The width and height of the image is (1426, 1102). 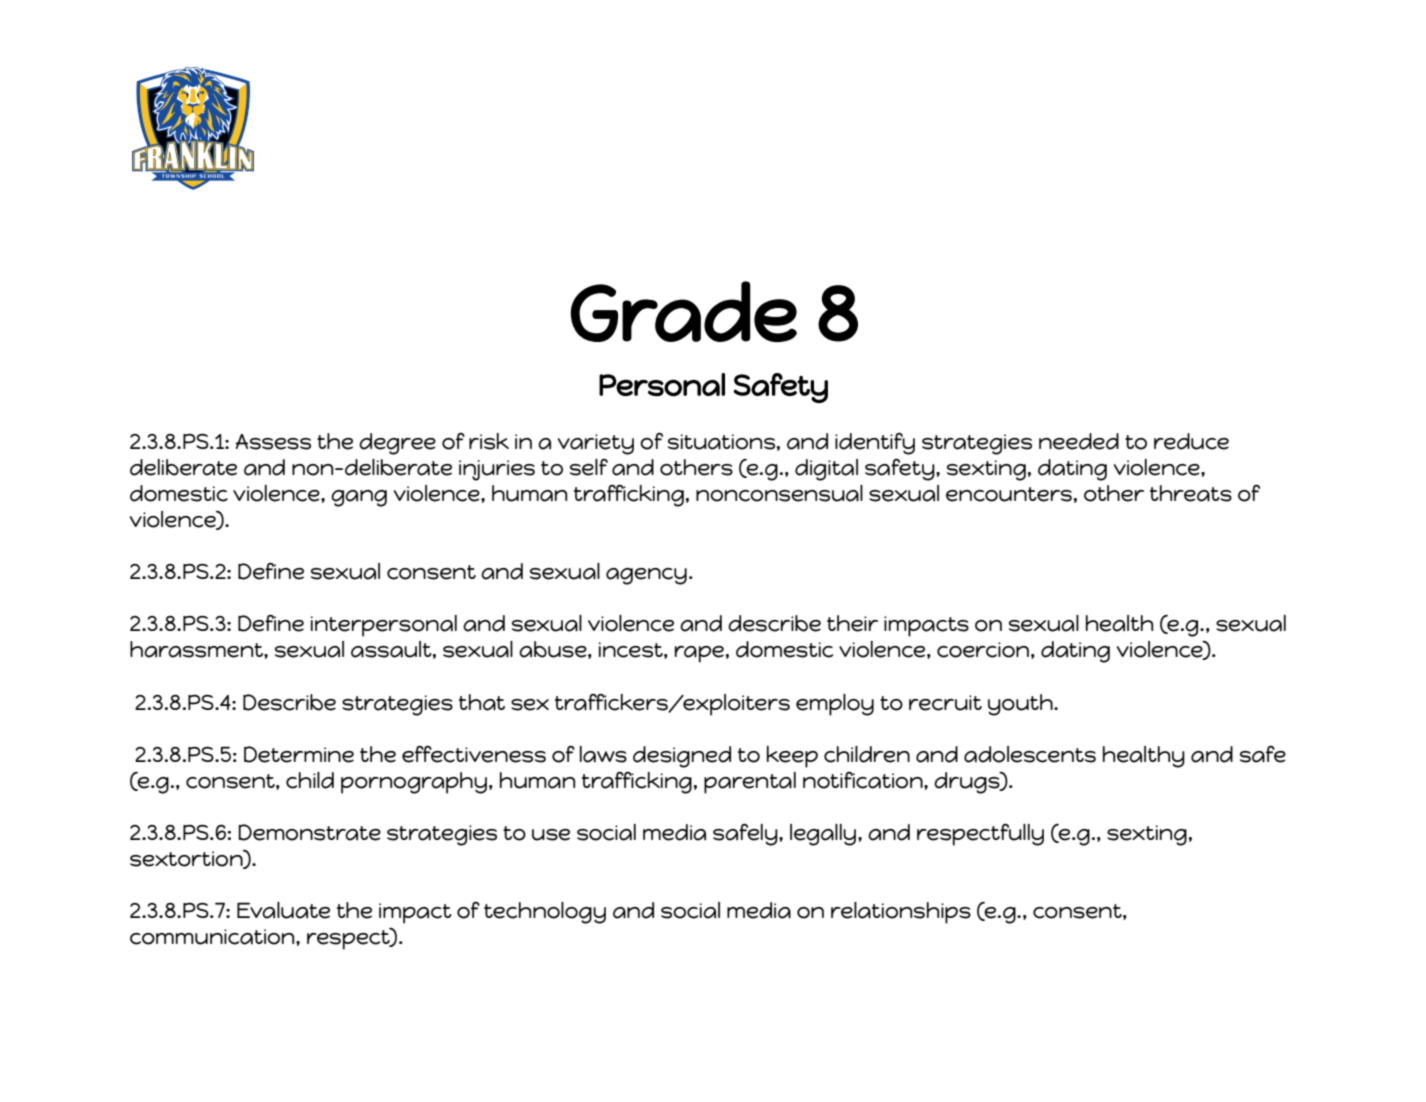 What do you see at coordinates (197, 649) in the image?
I see `harassment` at bounding box center [197, 649].
